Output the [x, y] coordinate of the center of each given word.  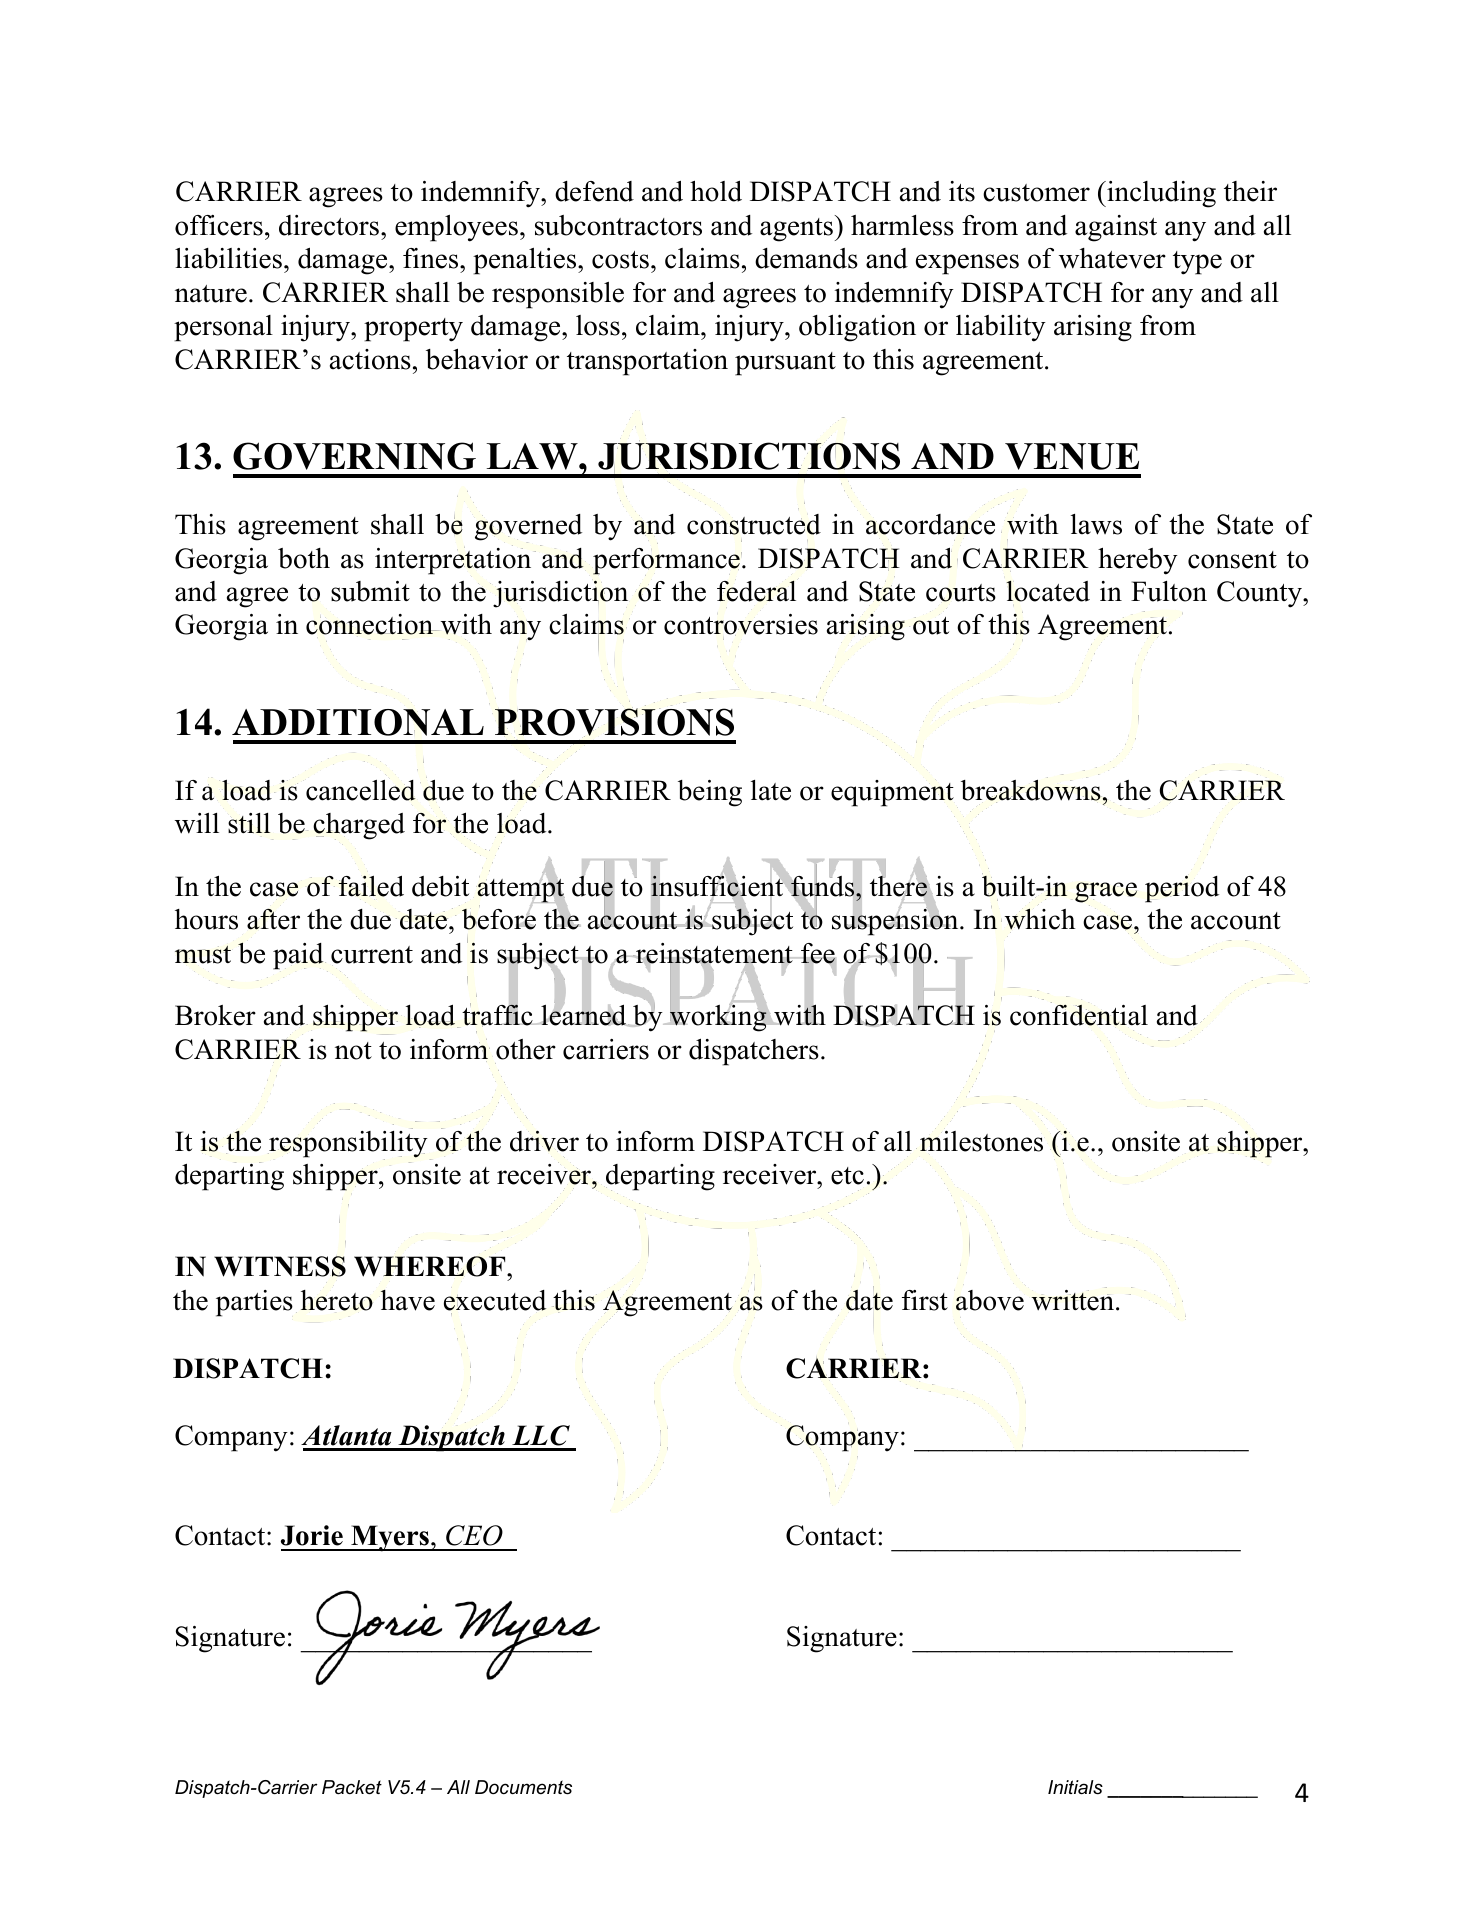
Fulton [1169, 591]
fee [817, 954]
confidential [1079, 1015]
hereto [337, 1300]
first [925, 1300]
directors [329, 225]
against [1116, 228]
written [1074, 1300]
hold [716, 191]
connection [371, 624]
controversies [741, 625]
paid [299, 956]
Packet [352, 1787]
